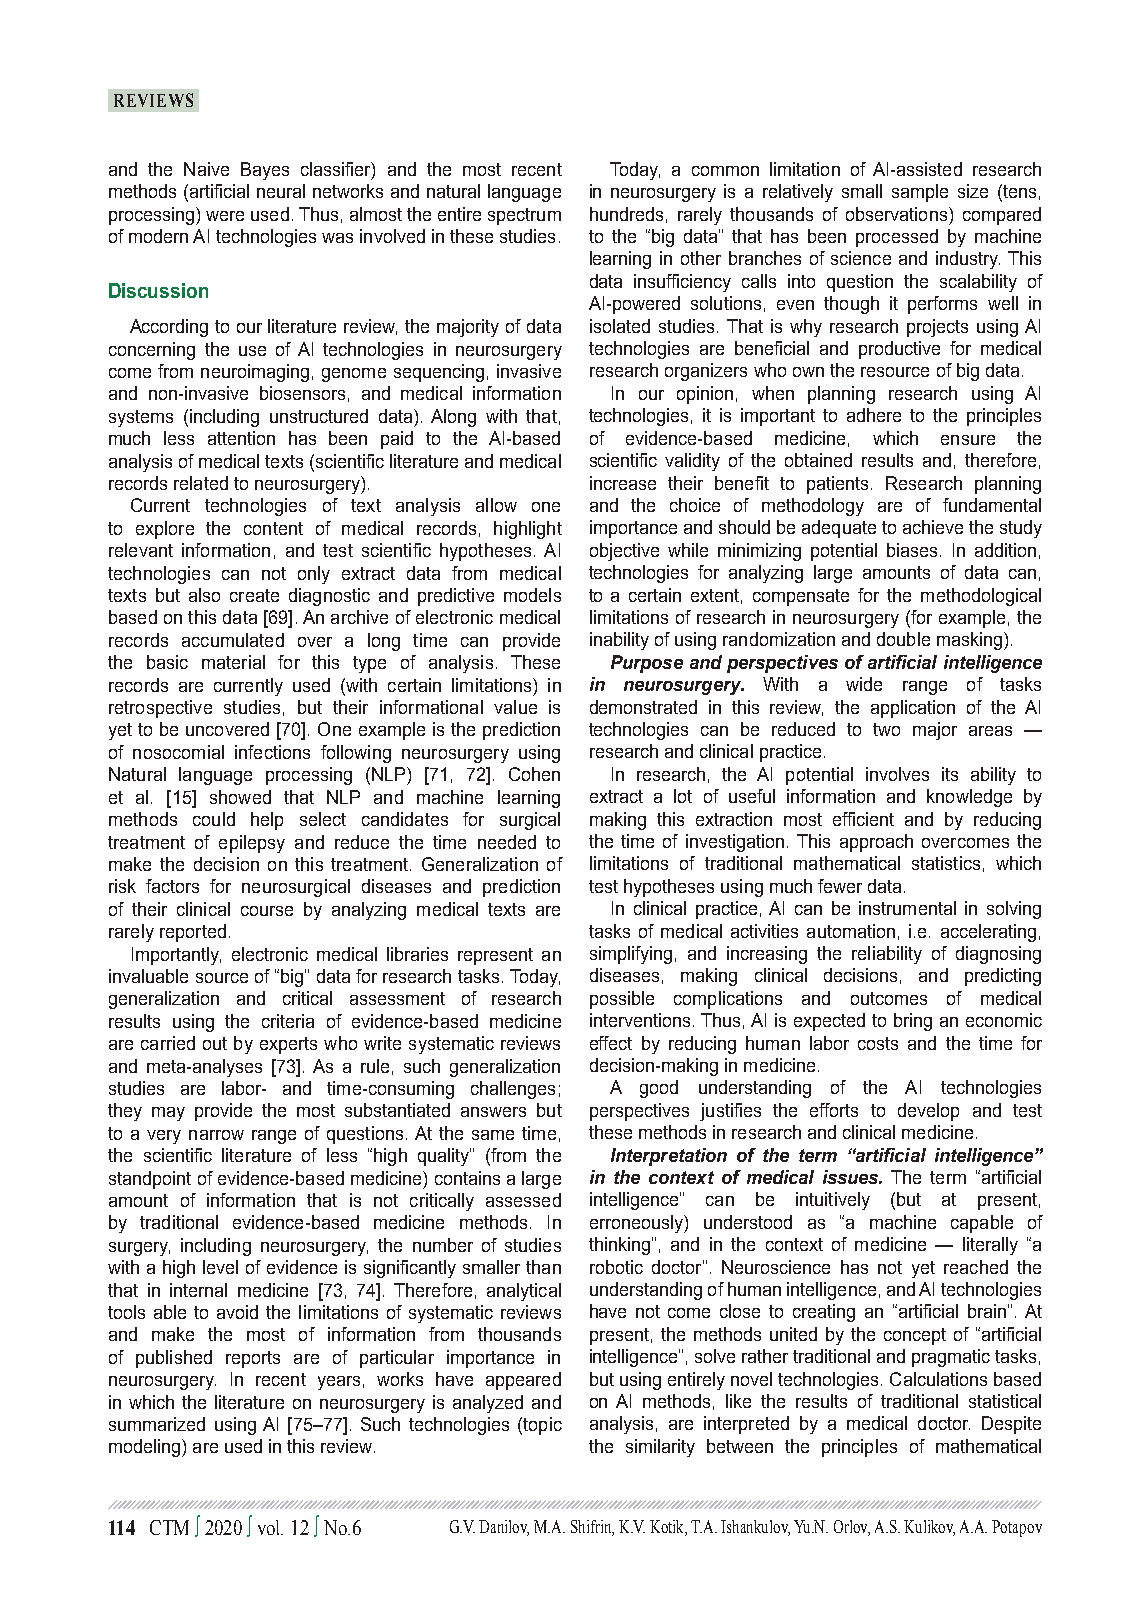 The image size is (1134, 1620). What do you see at coordinates (524, 216) in the screenshot?
I see `spectrum` at bounding box center [524, 216].
